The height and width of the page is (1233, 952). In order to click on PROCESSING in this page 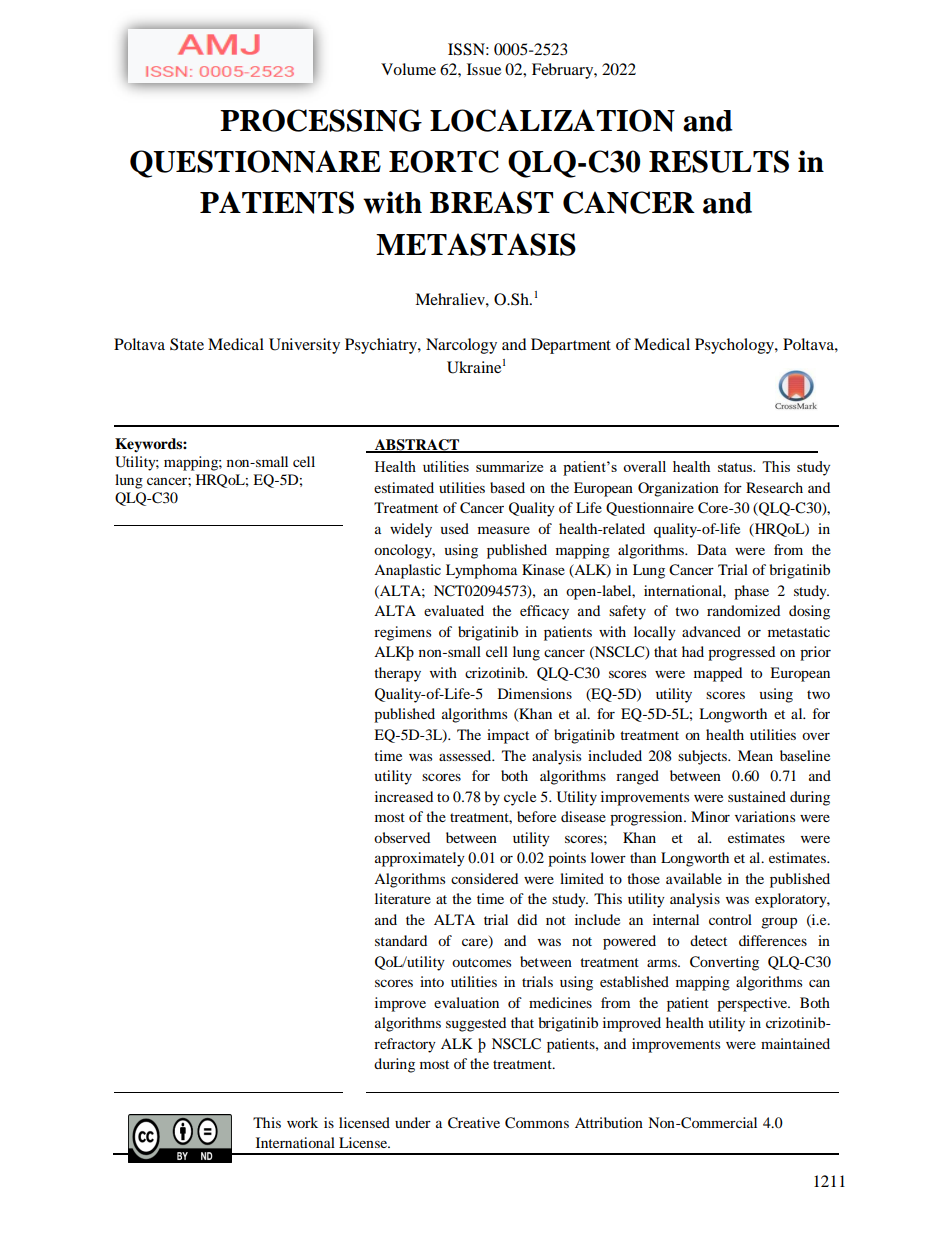, I will do `click(321, 120)`.
